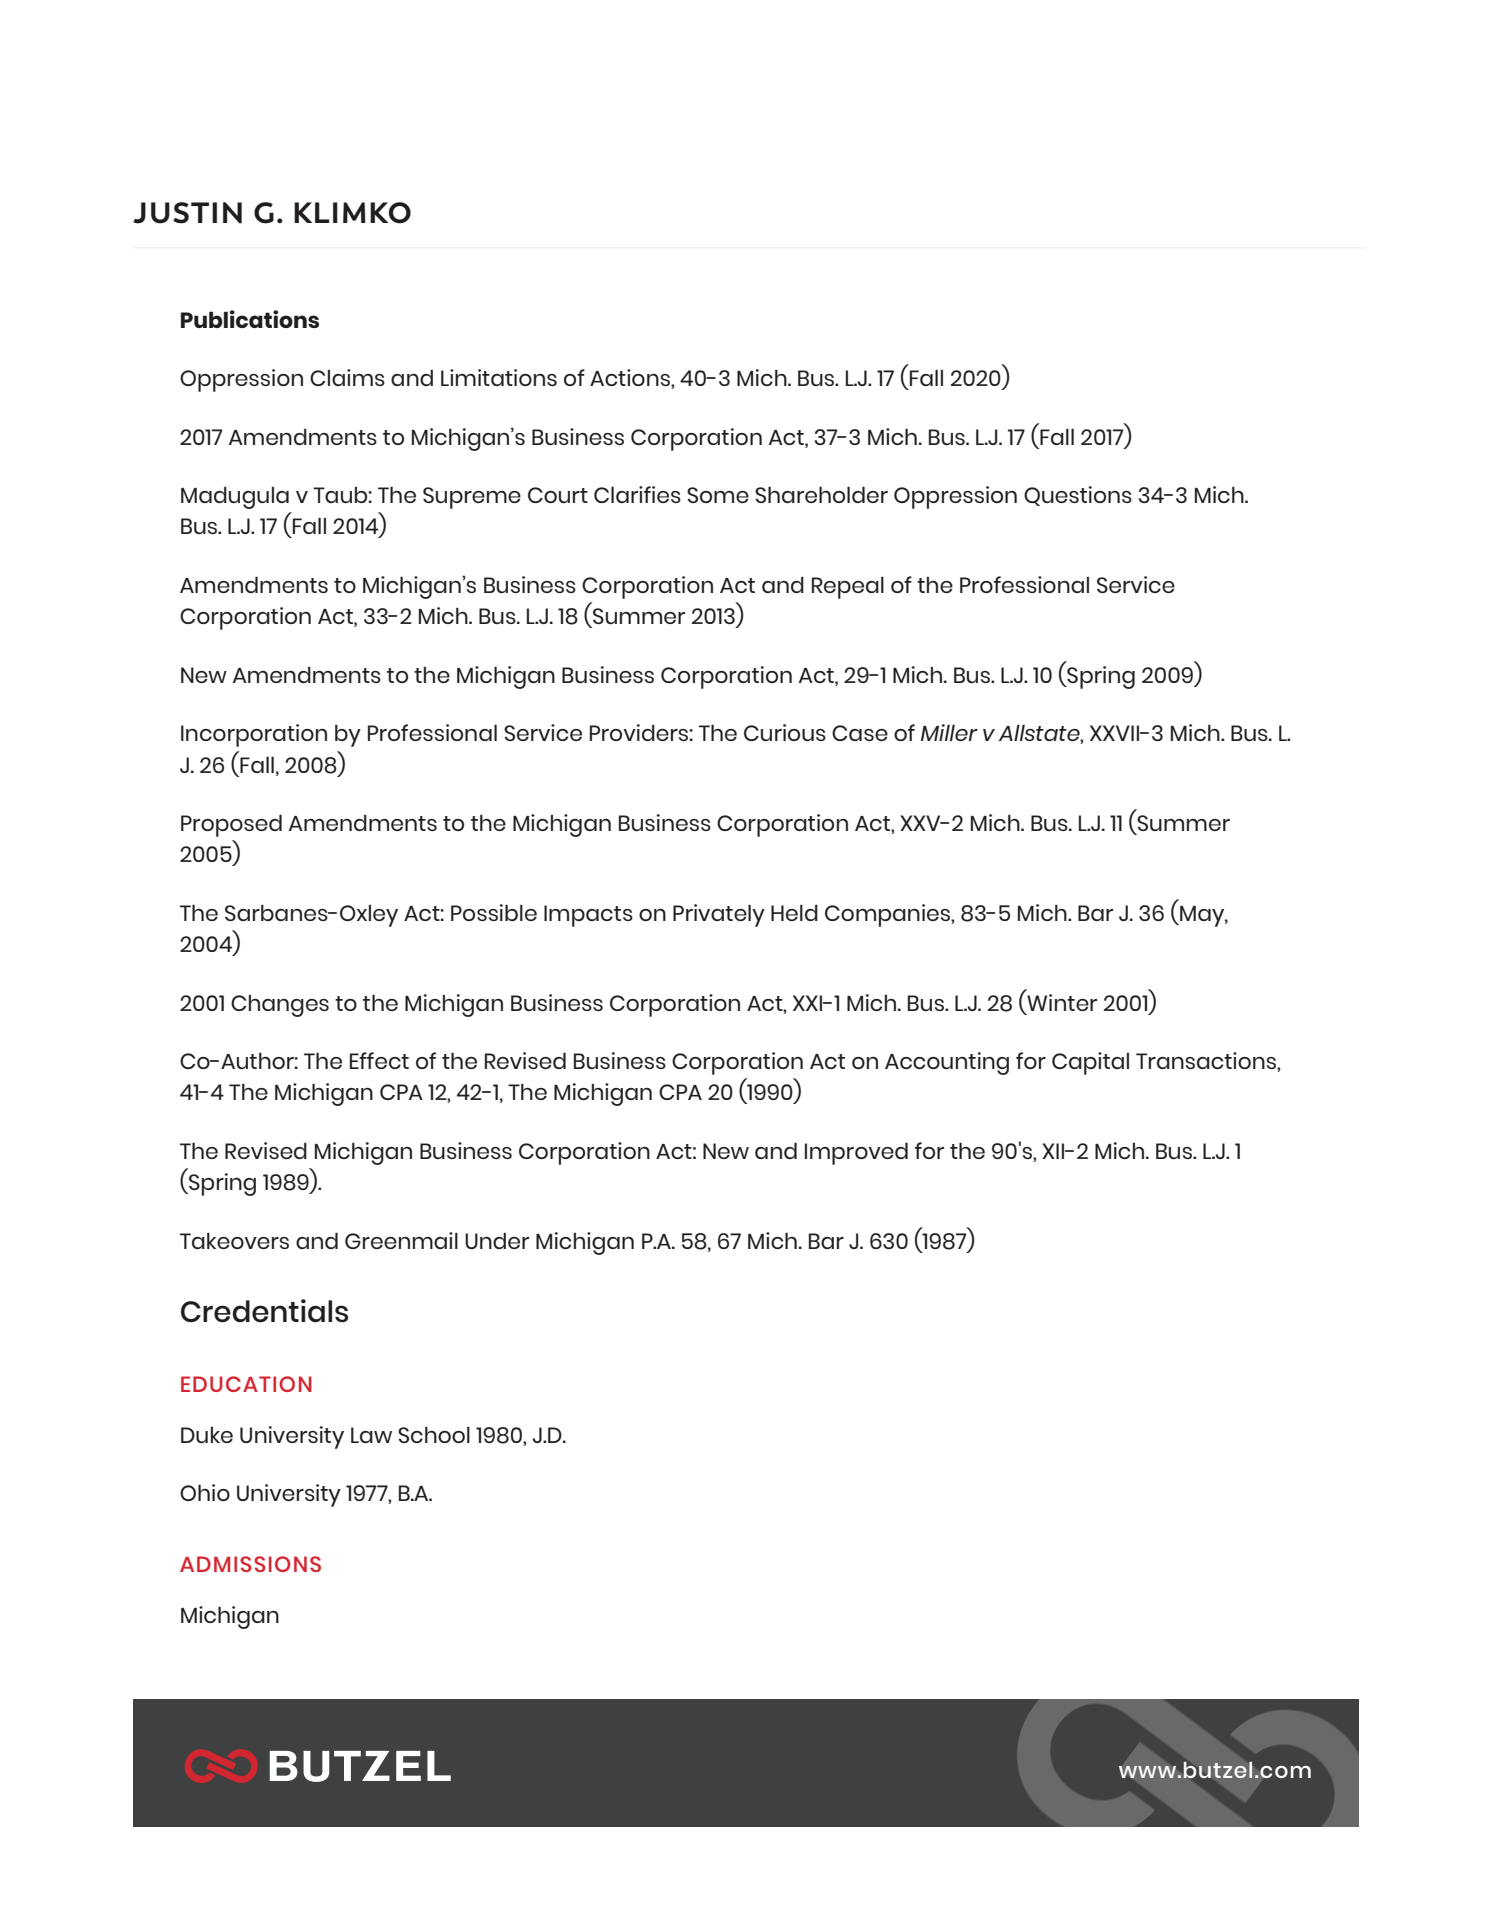  I want to click on School, so click(434, 1435).
